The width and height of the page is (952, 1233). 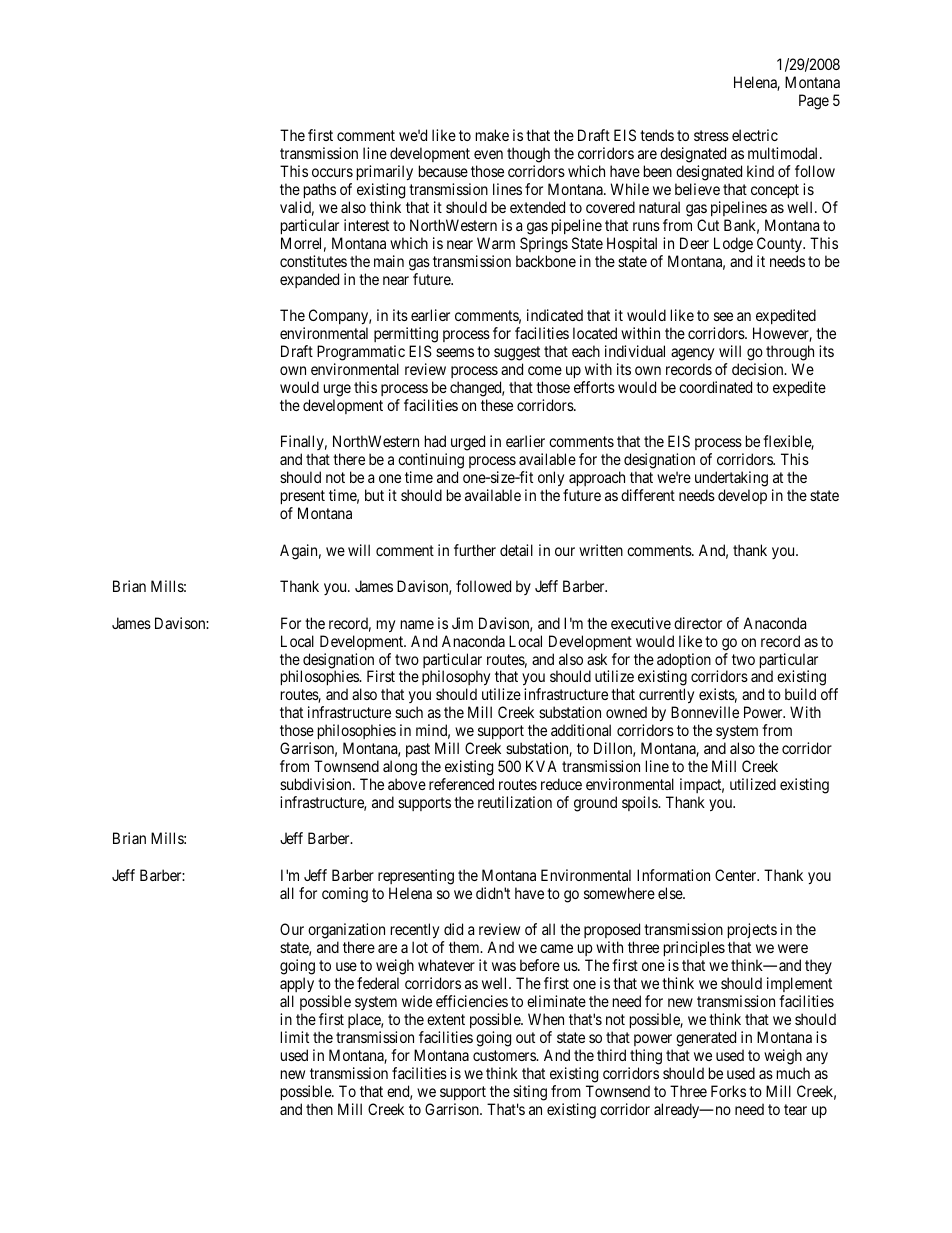 What do you see at coordinates (731, 480) in the page?
I see `undertaking` at bounding box center [731, 480].
